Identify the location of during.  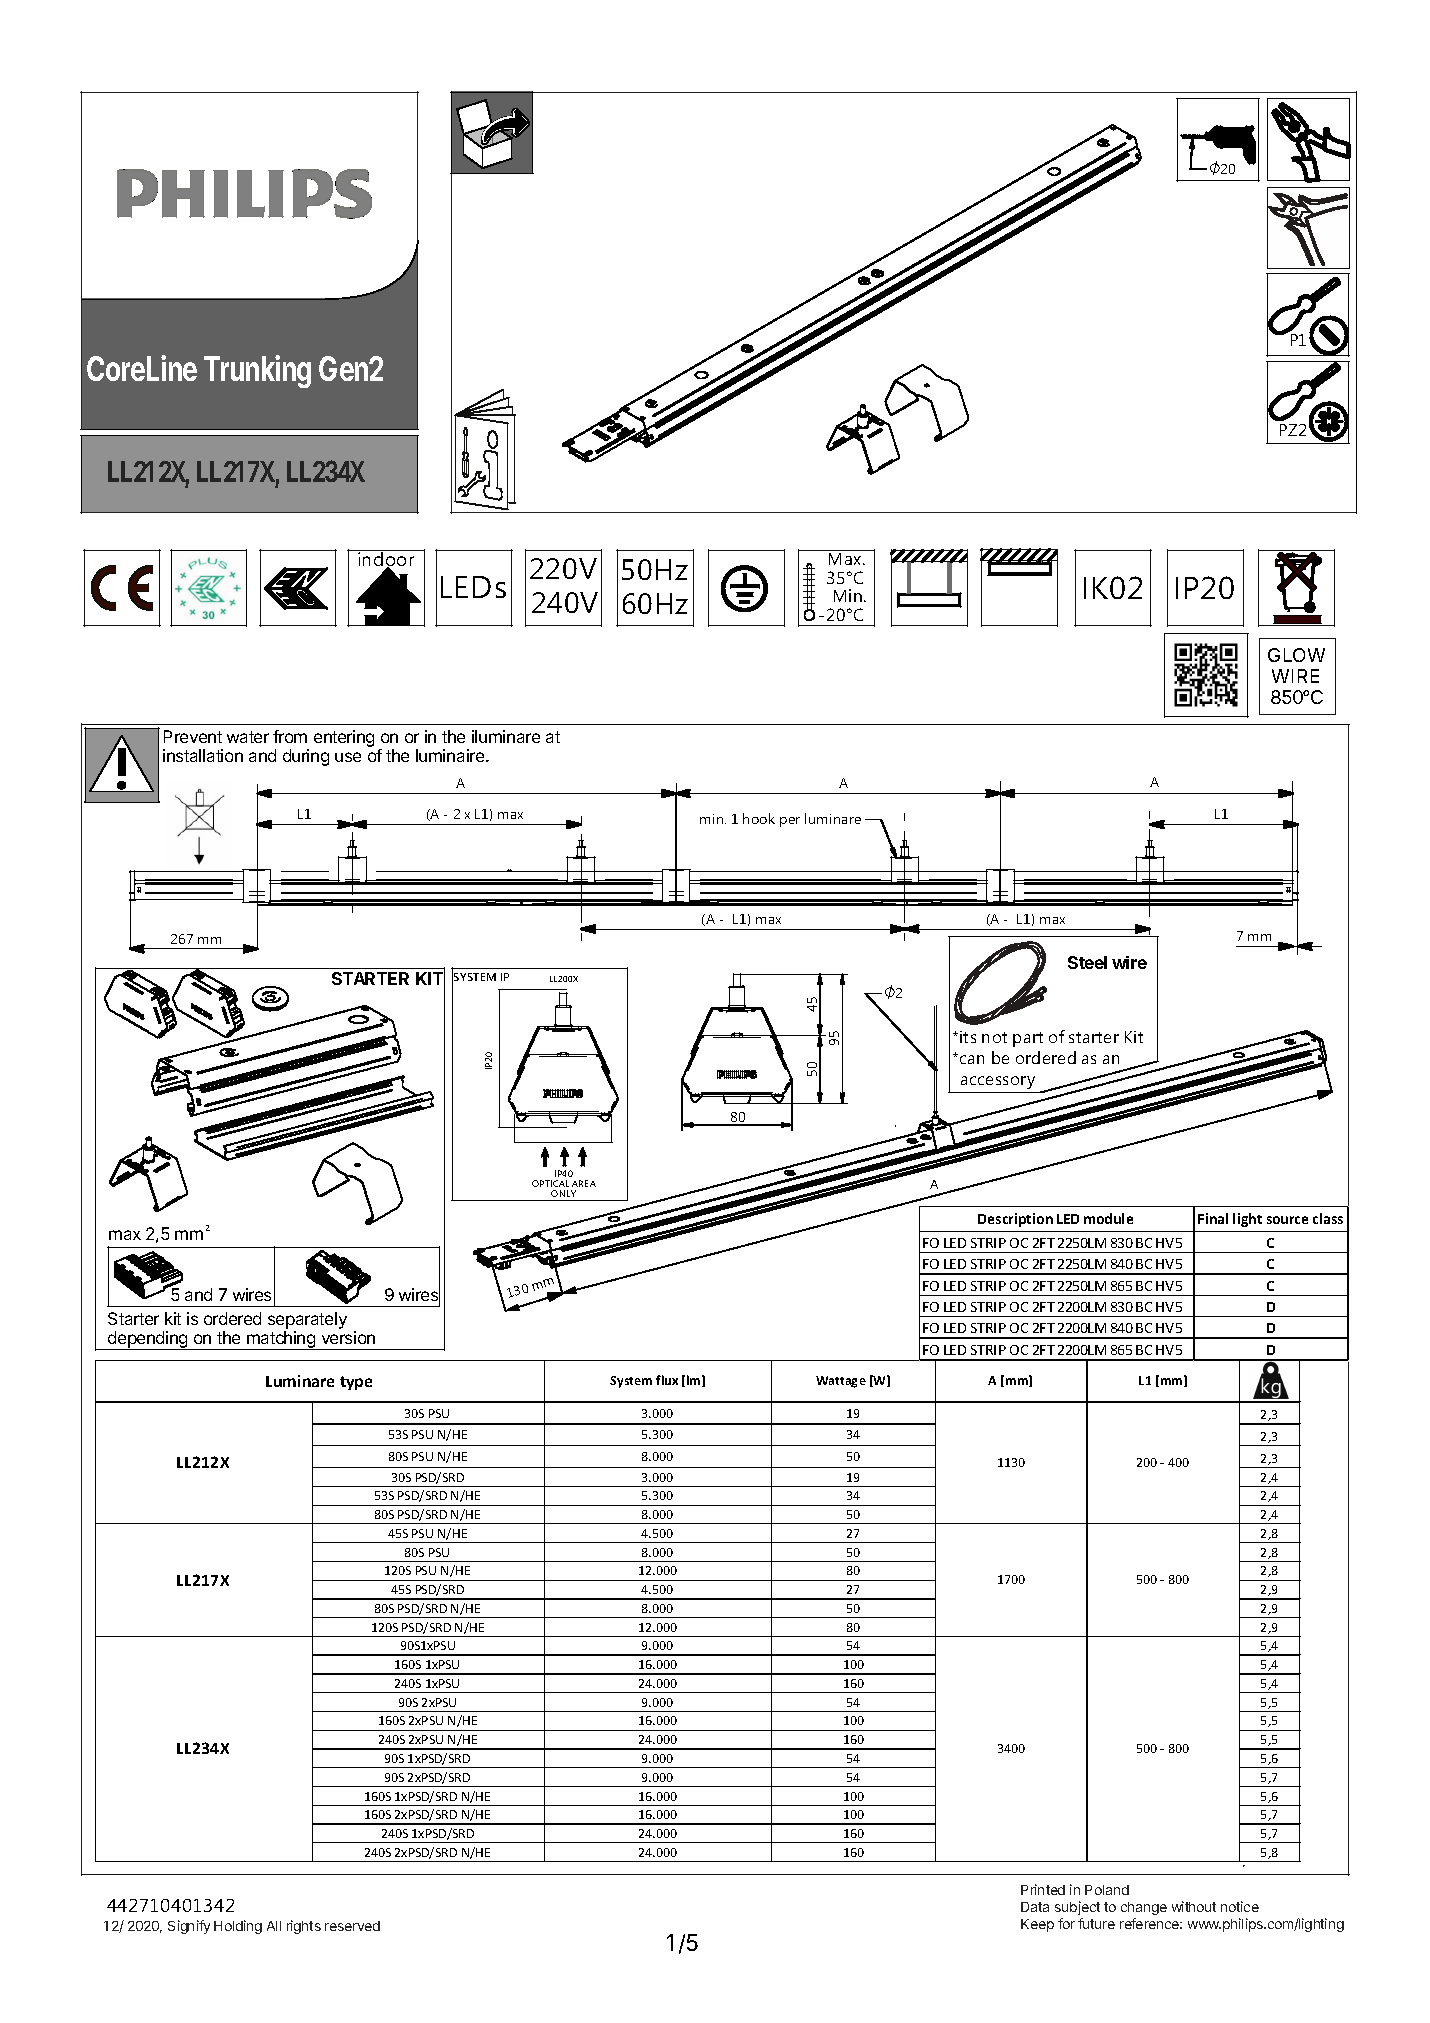
(306, 757).
